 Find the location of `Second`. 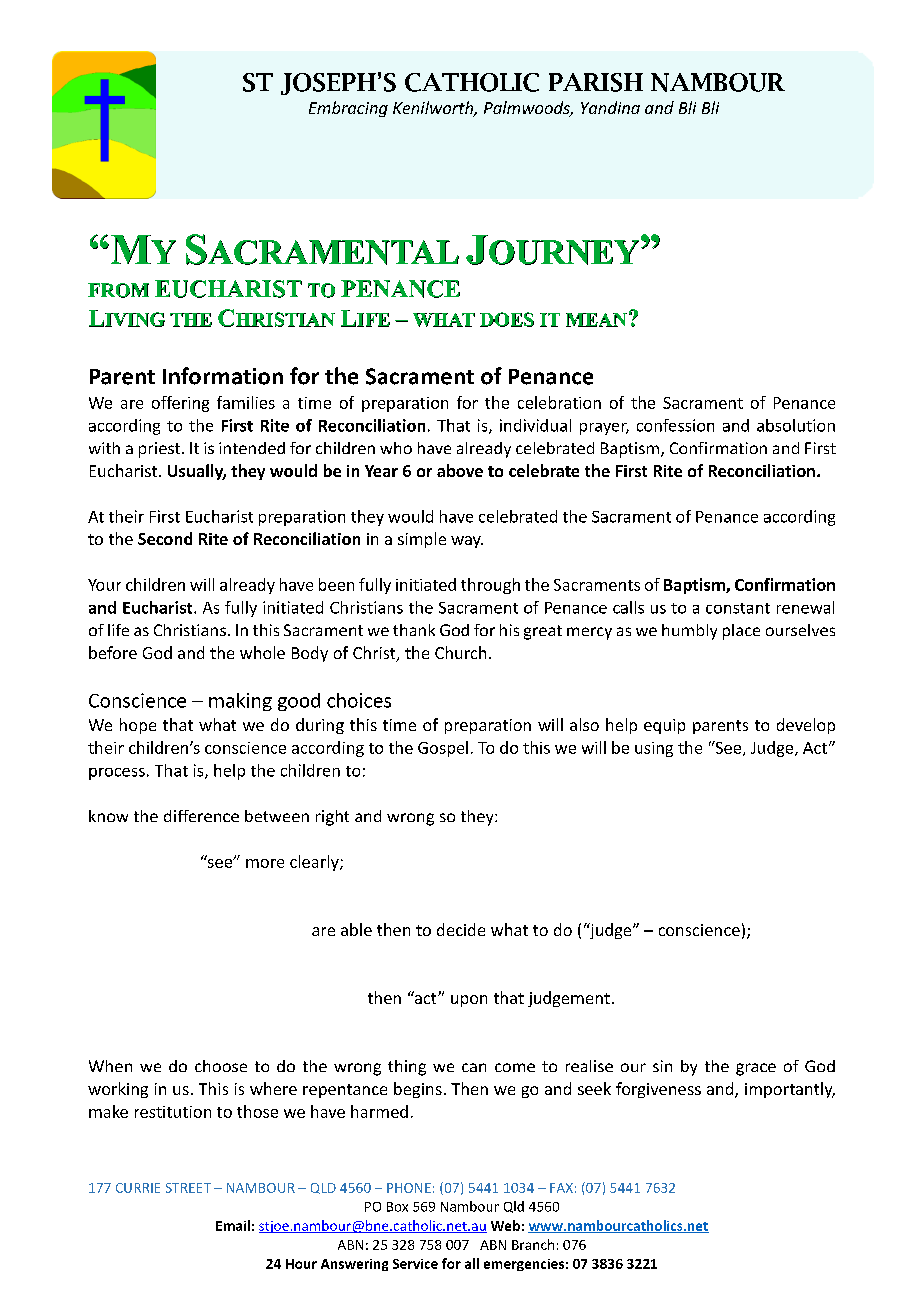

Second is located at coordinates (165, 538).
